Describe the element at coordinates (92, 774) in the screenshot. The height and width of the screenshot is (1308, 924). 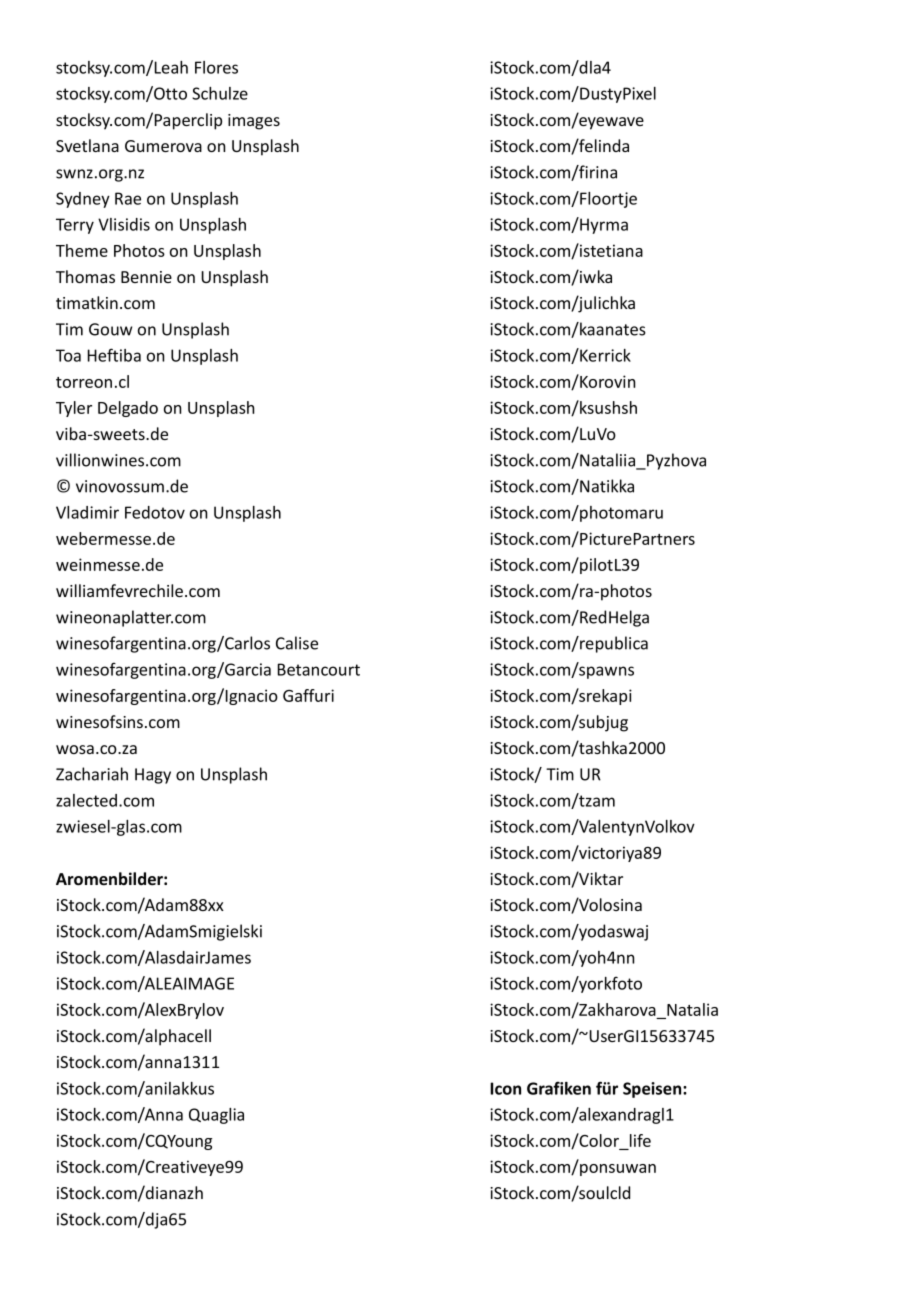
I see `Zachariah` at that location.
